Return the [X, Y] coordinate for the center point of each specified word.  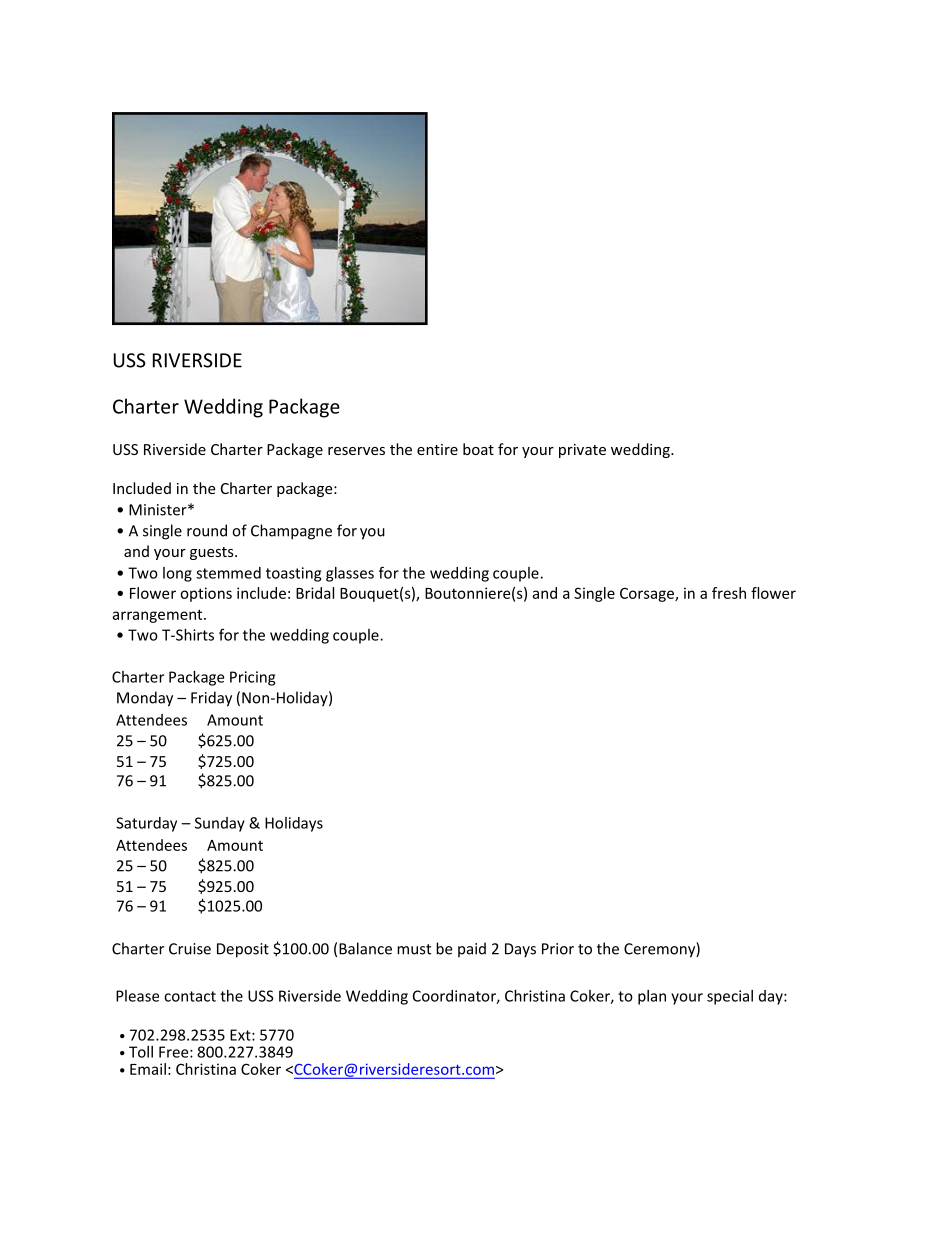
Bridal [315, 593]
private [582, 451]
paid [472, 950]
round [207, 530]
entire [437, 449]
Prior [558, 949]
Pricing [252, 678]
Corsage [648, 594]
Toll [141, 1052]
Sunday [220, 824]
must [414, 949]
